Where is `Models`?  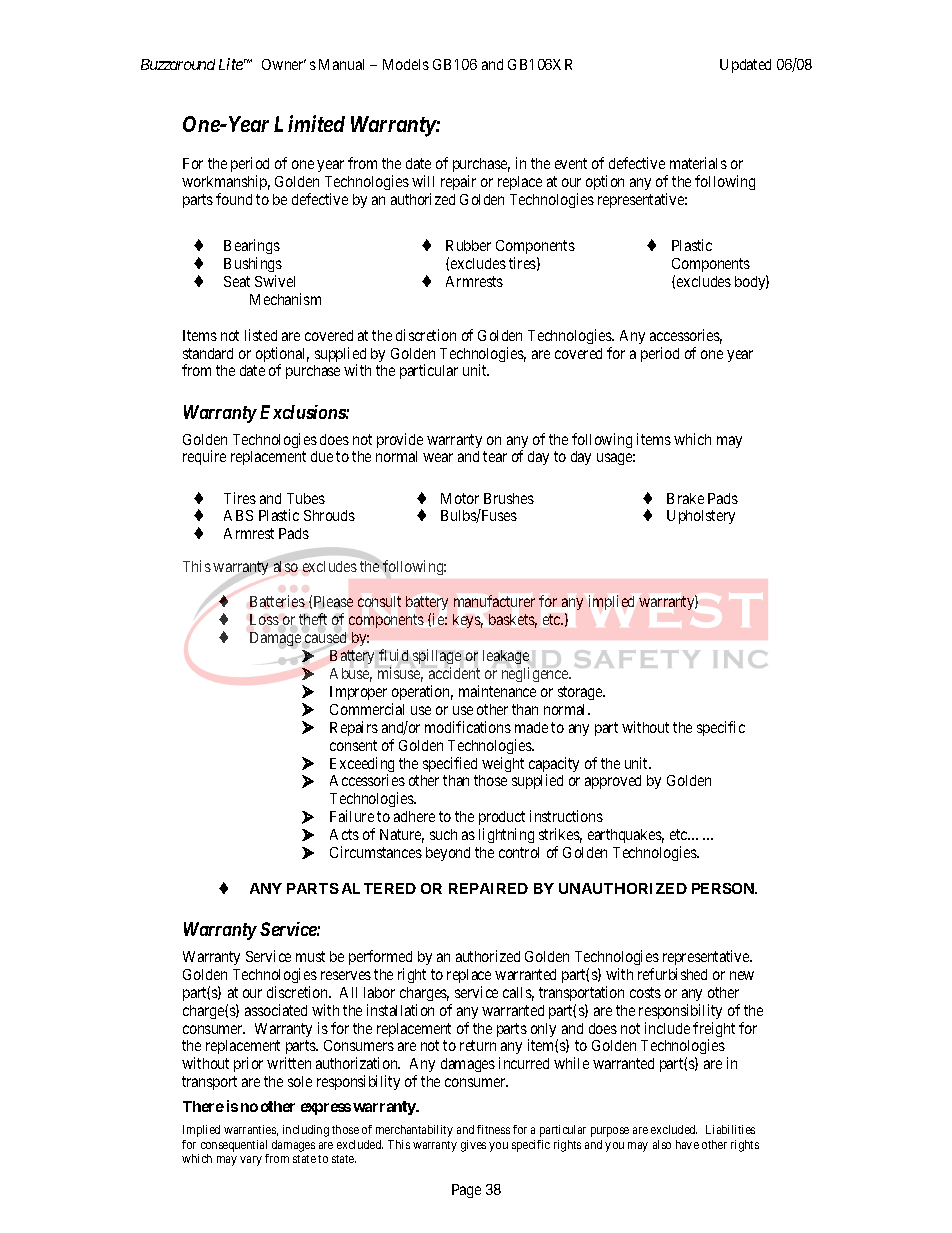
Models is located at coordinates (406, 64).
